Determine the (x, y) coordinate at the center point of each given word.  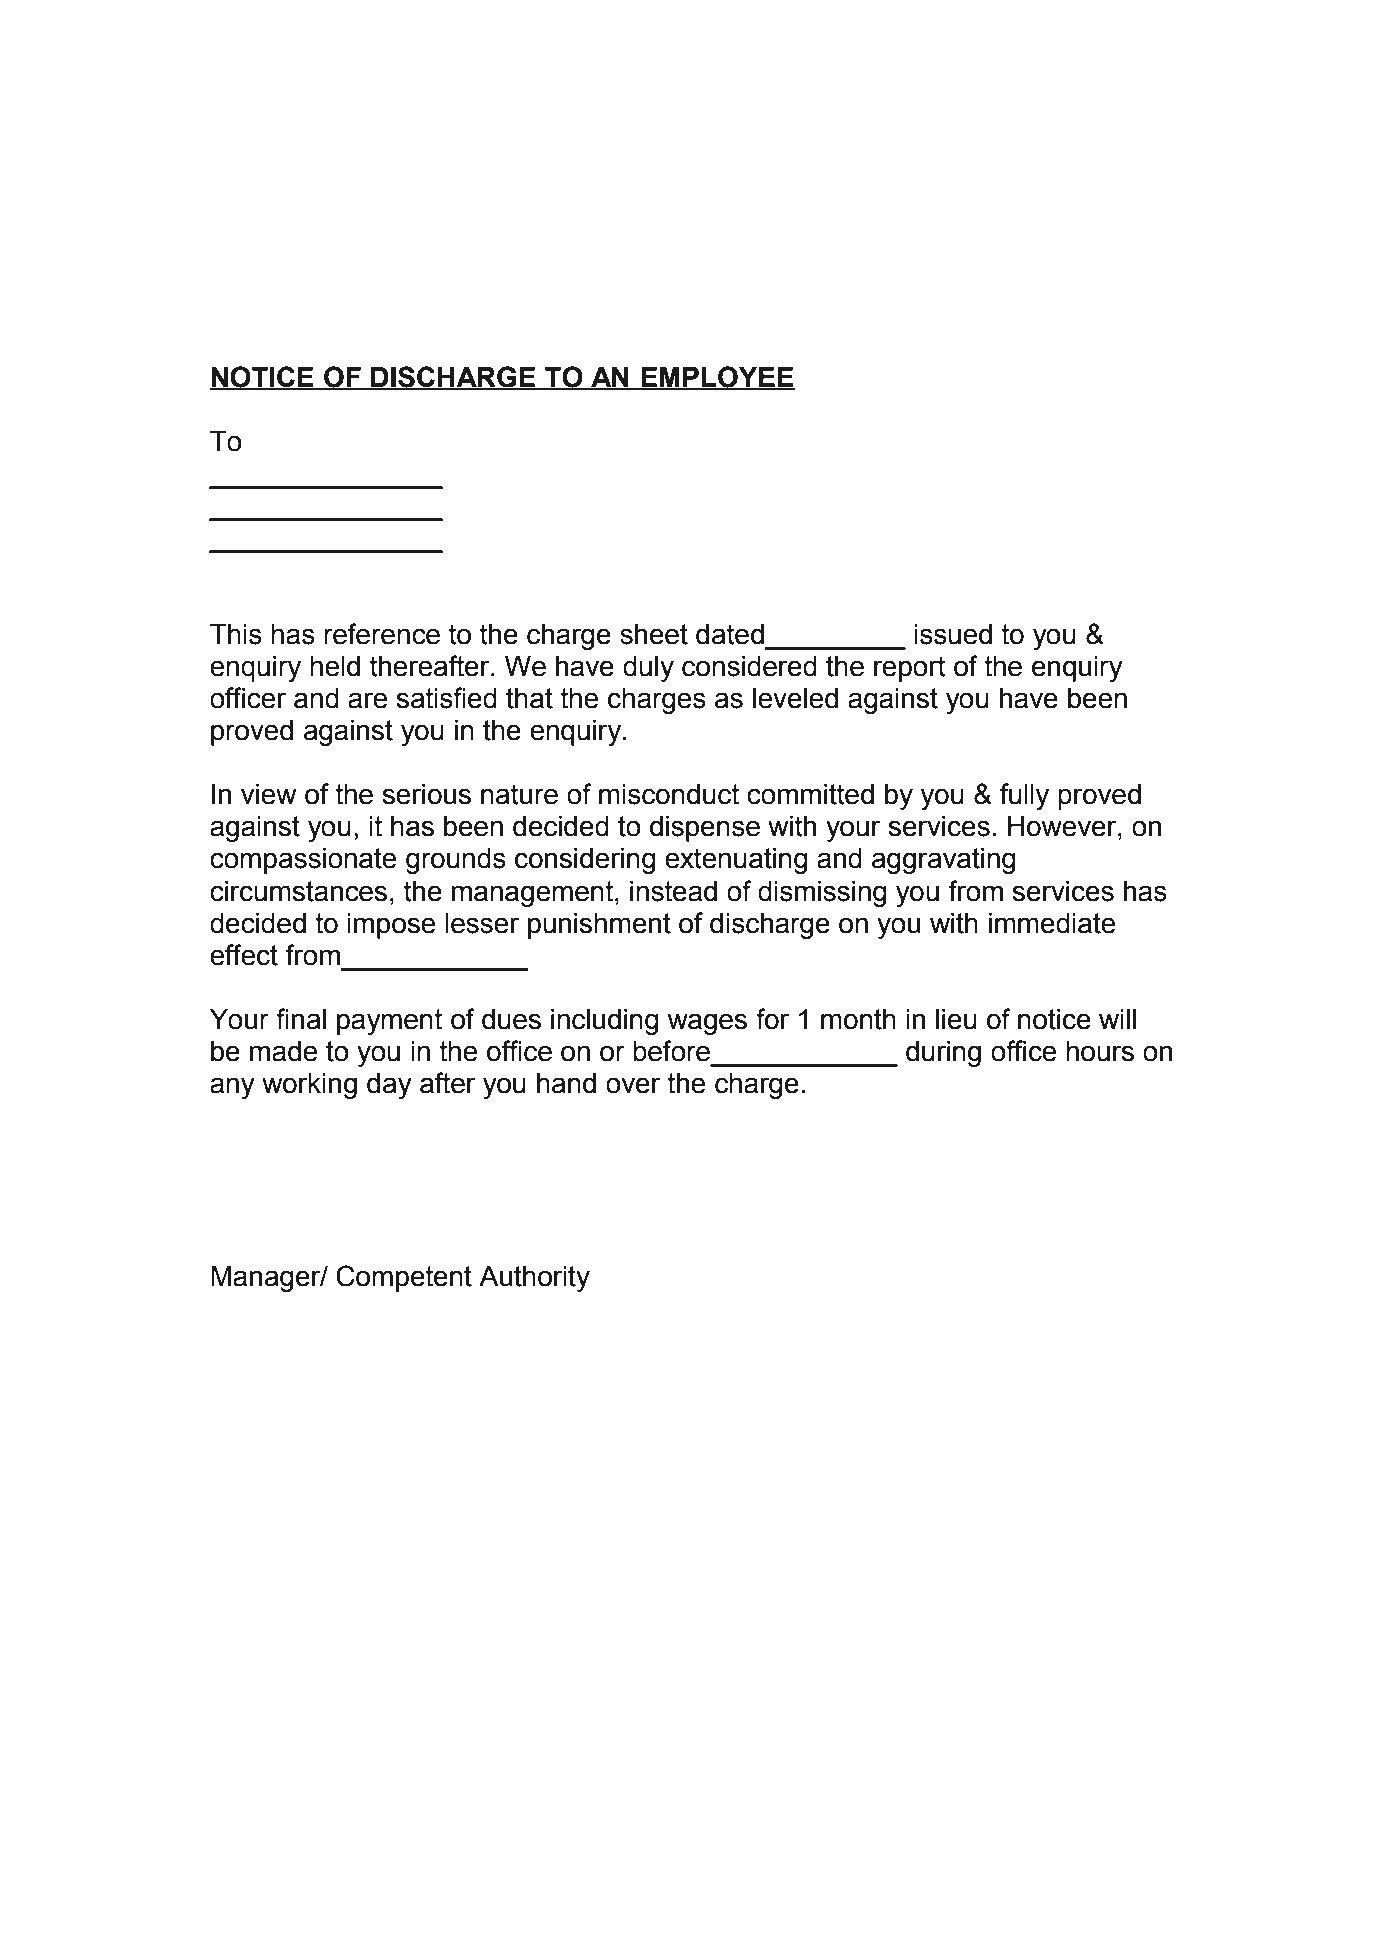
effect (244, 955)
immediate (1052, 923)
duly (648, 669)
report (910, 669)
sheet (654, 634)
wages (707, 1024)
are (367, 700)
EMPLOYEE (717, 377)
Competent (404, 1278)
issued (953, 634)
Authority (534, 1279)
